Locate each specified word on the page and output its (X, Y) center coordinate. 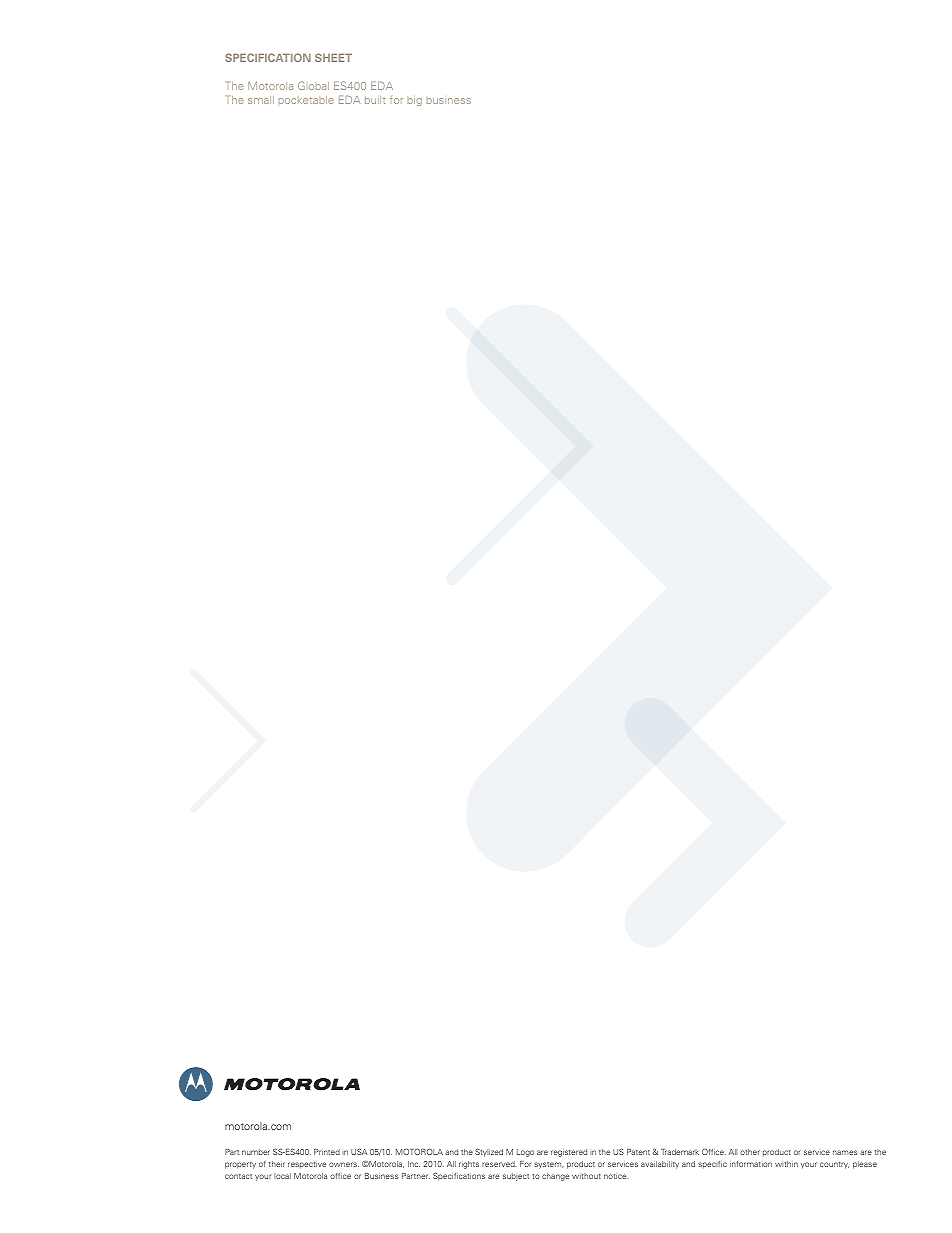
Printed (327, 1152)
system (549, 1165)
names (845, 1152)
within (786, 1164)
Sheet (333, 57)
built (375, 100)
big (414, 102)
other (750, 1152)
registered (569, 1153)
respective (307, 1165)
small (261, 100)
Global (313, 85)
